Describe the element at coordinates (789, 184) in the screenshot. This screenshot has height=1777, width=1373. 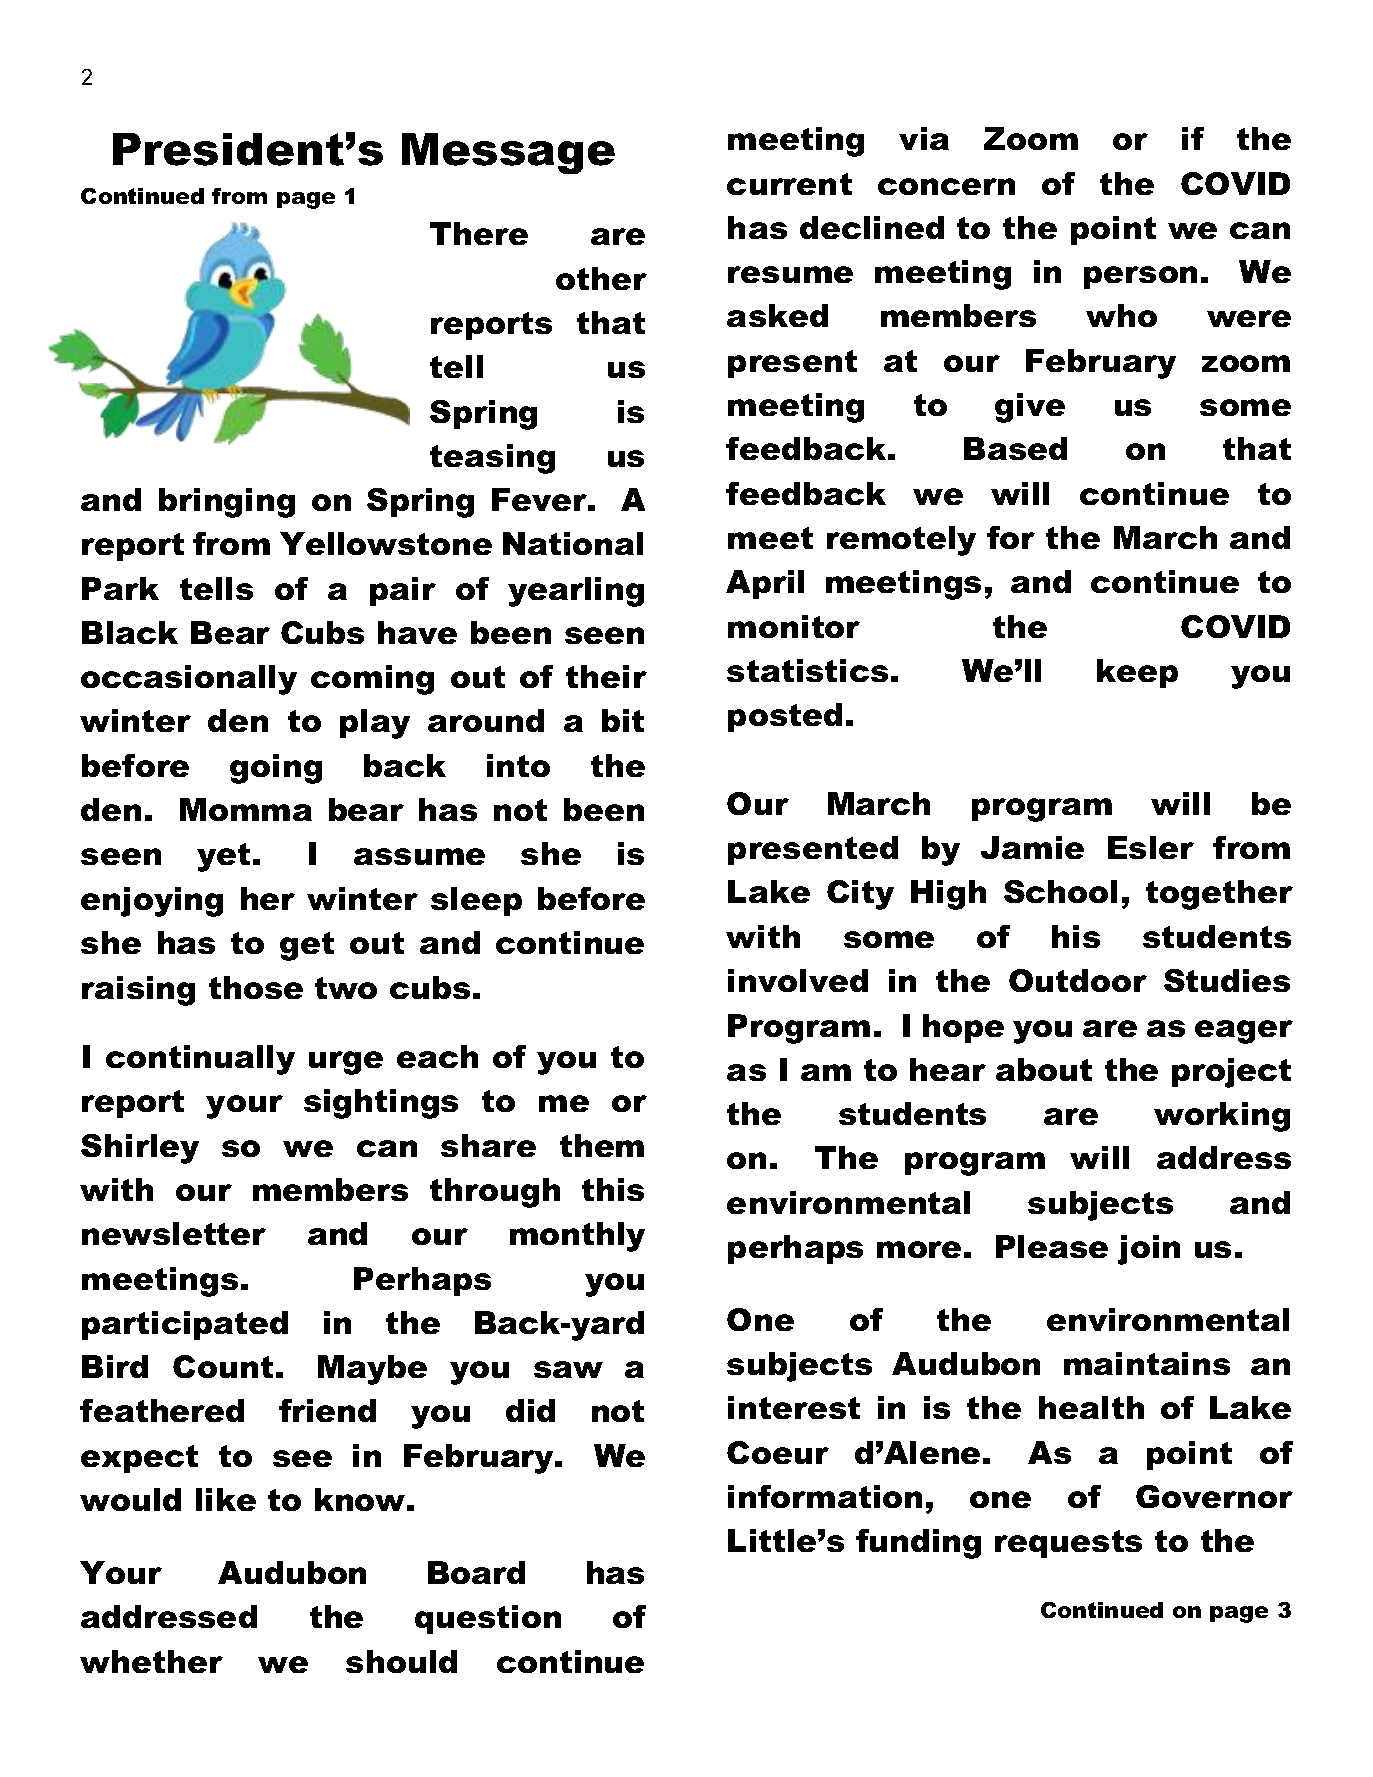
I see `current` at that location.
